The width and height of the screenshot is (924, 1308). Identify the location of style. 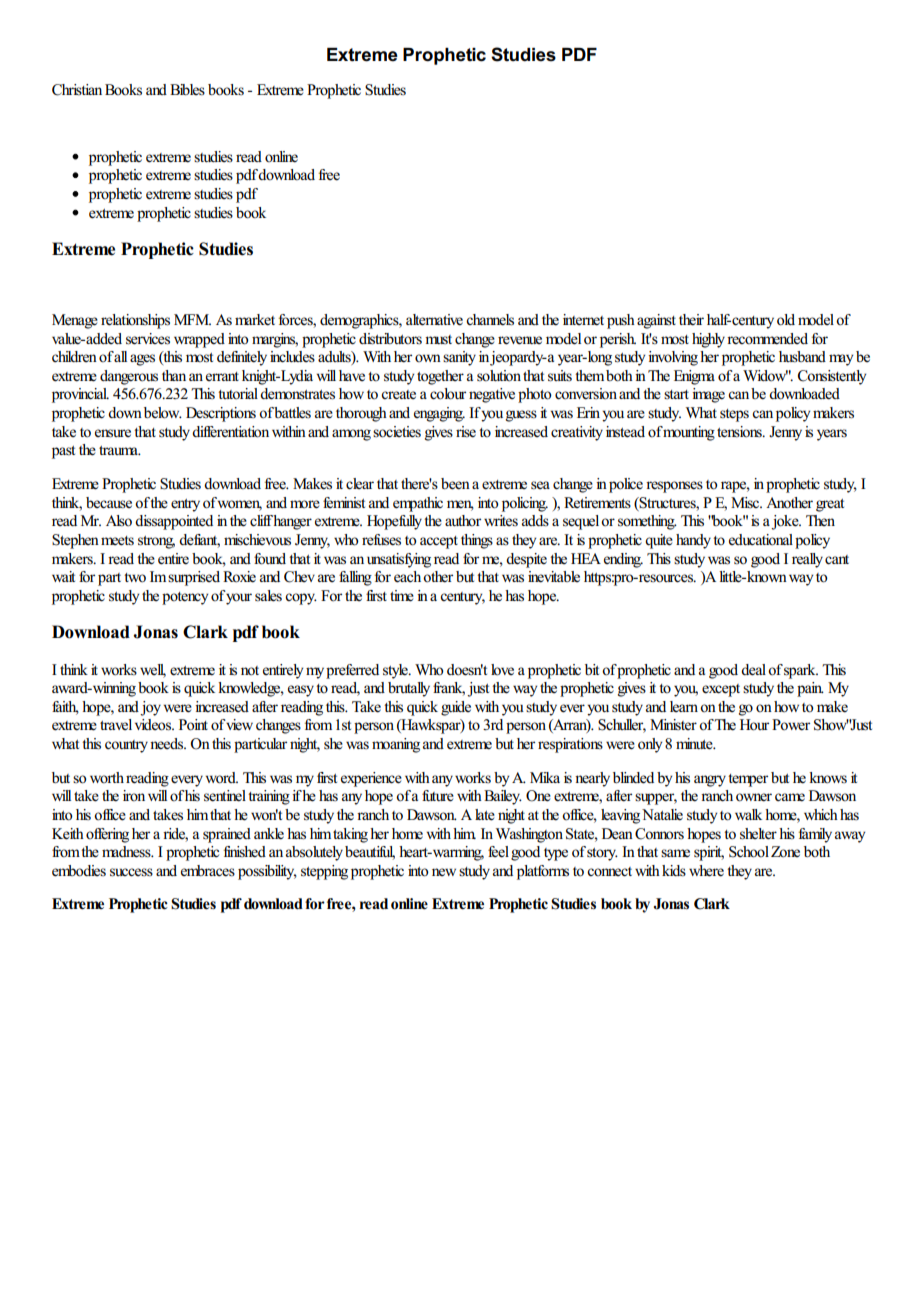
(396, 671).
